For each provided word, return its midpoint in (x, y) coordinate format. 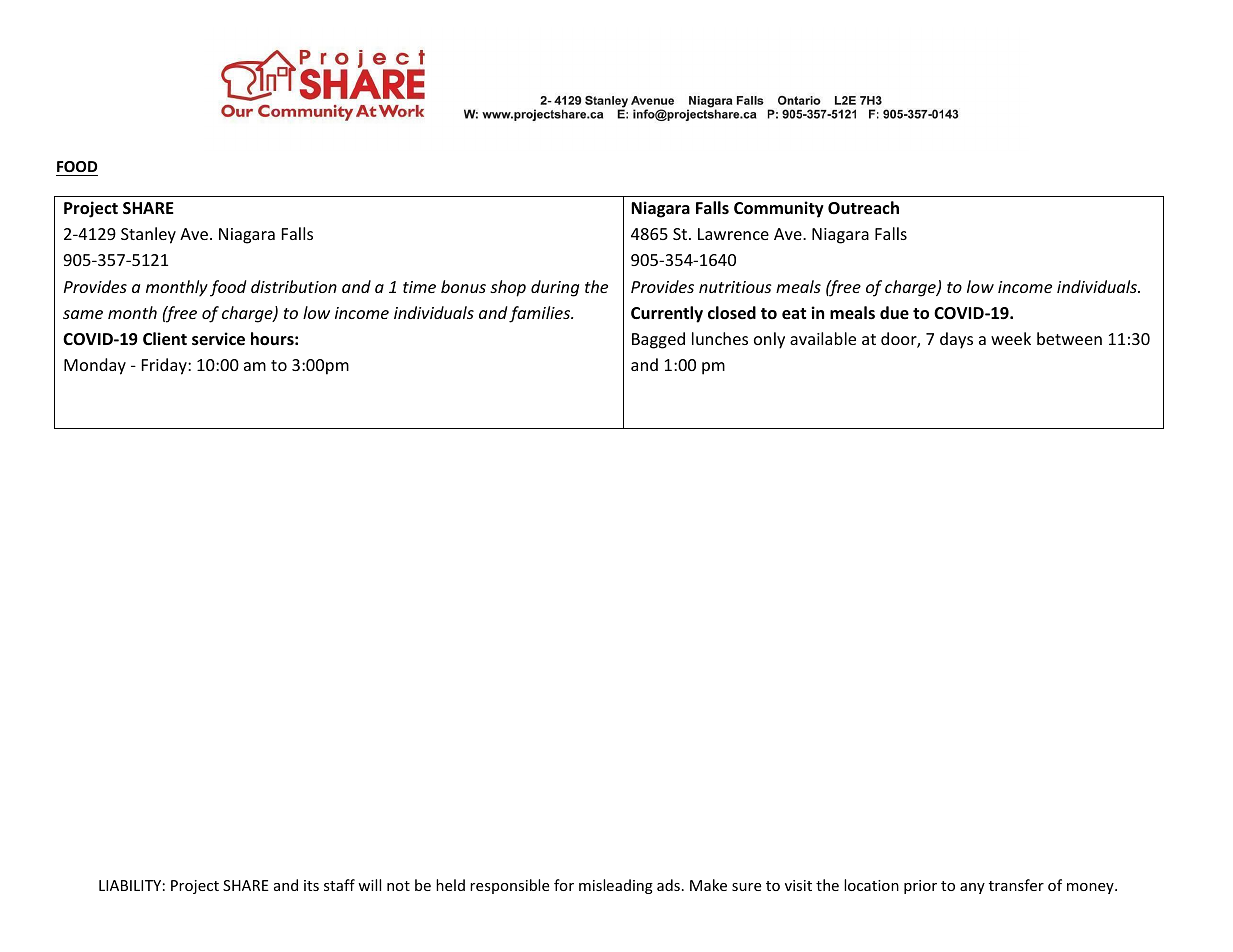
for (564, 885)
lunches (720, 338)
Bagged (658, 340)
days (956, 340)
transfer (1016, 885)
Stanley (148, 235)
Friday (165, 366)
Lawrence (733, 234)
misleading (616, 886)
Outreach (863, 208)
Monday (95, 366)
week (1011, 338)
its (311, 885)
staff (339, 885)
